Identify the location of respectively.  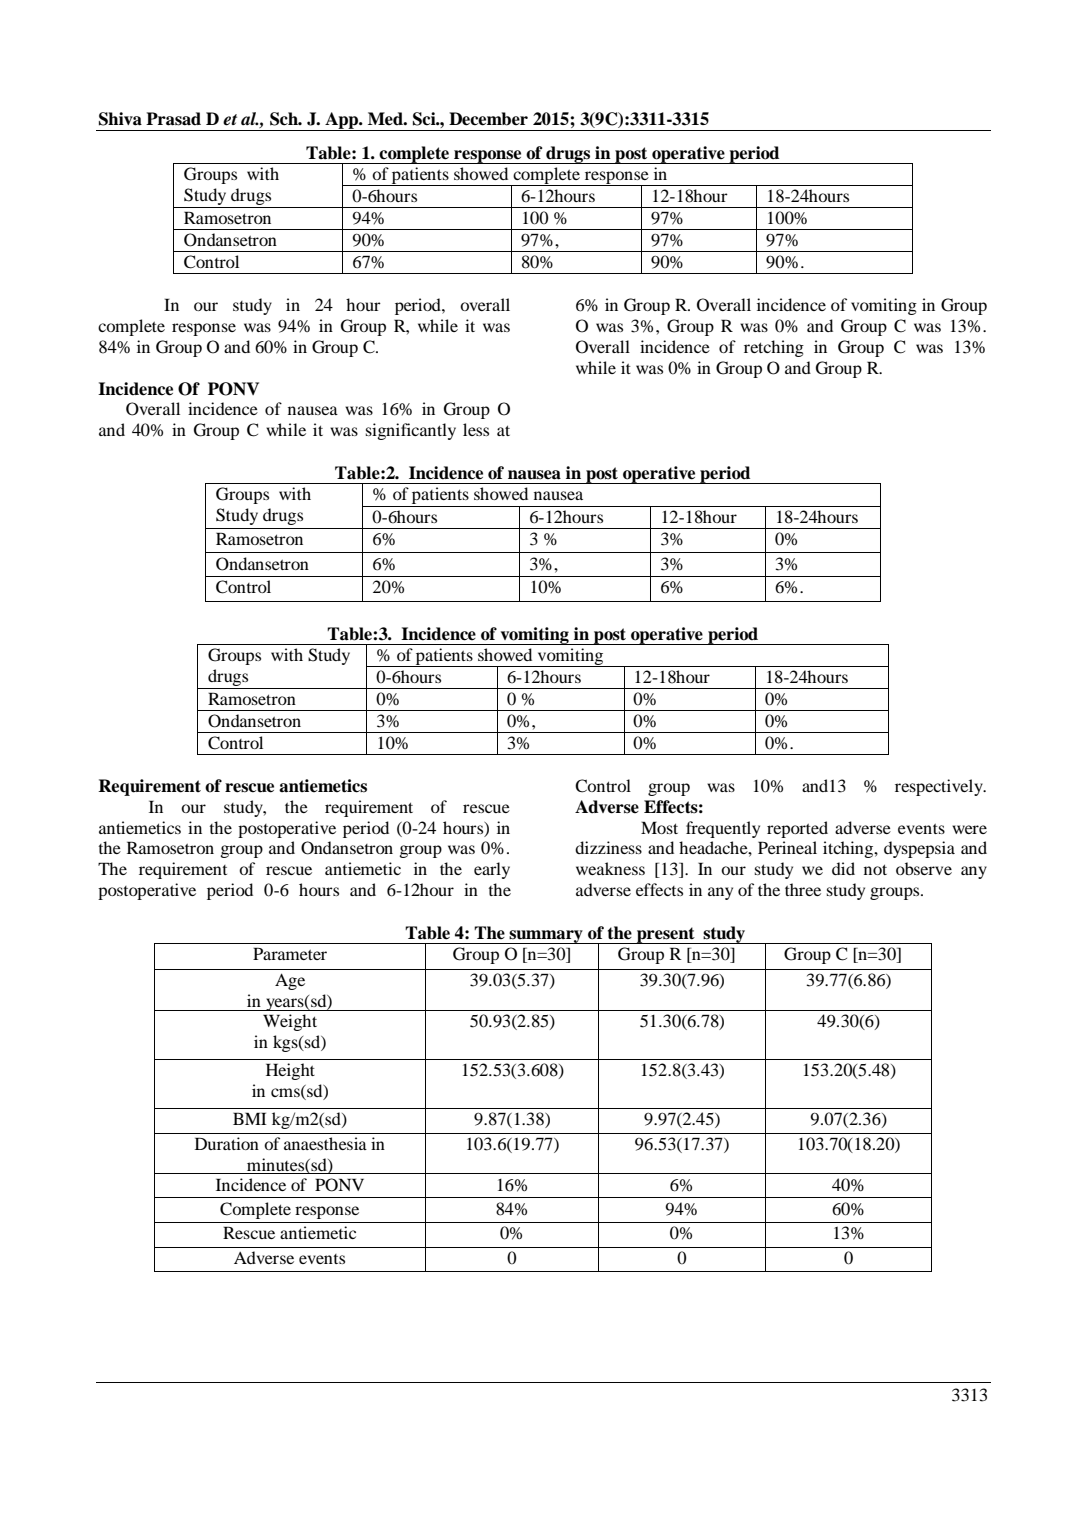
(940, 787).
